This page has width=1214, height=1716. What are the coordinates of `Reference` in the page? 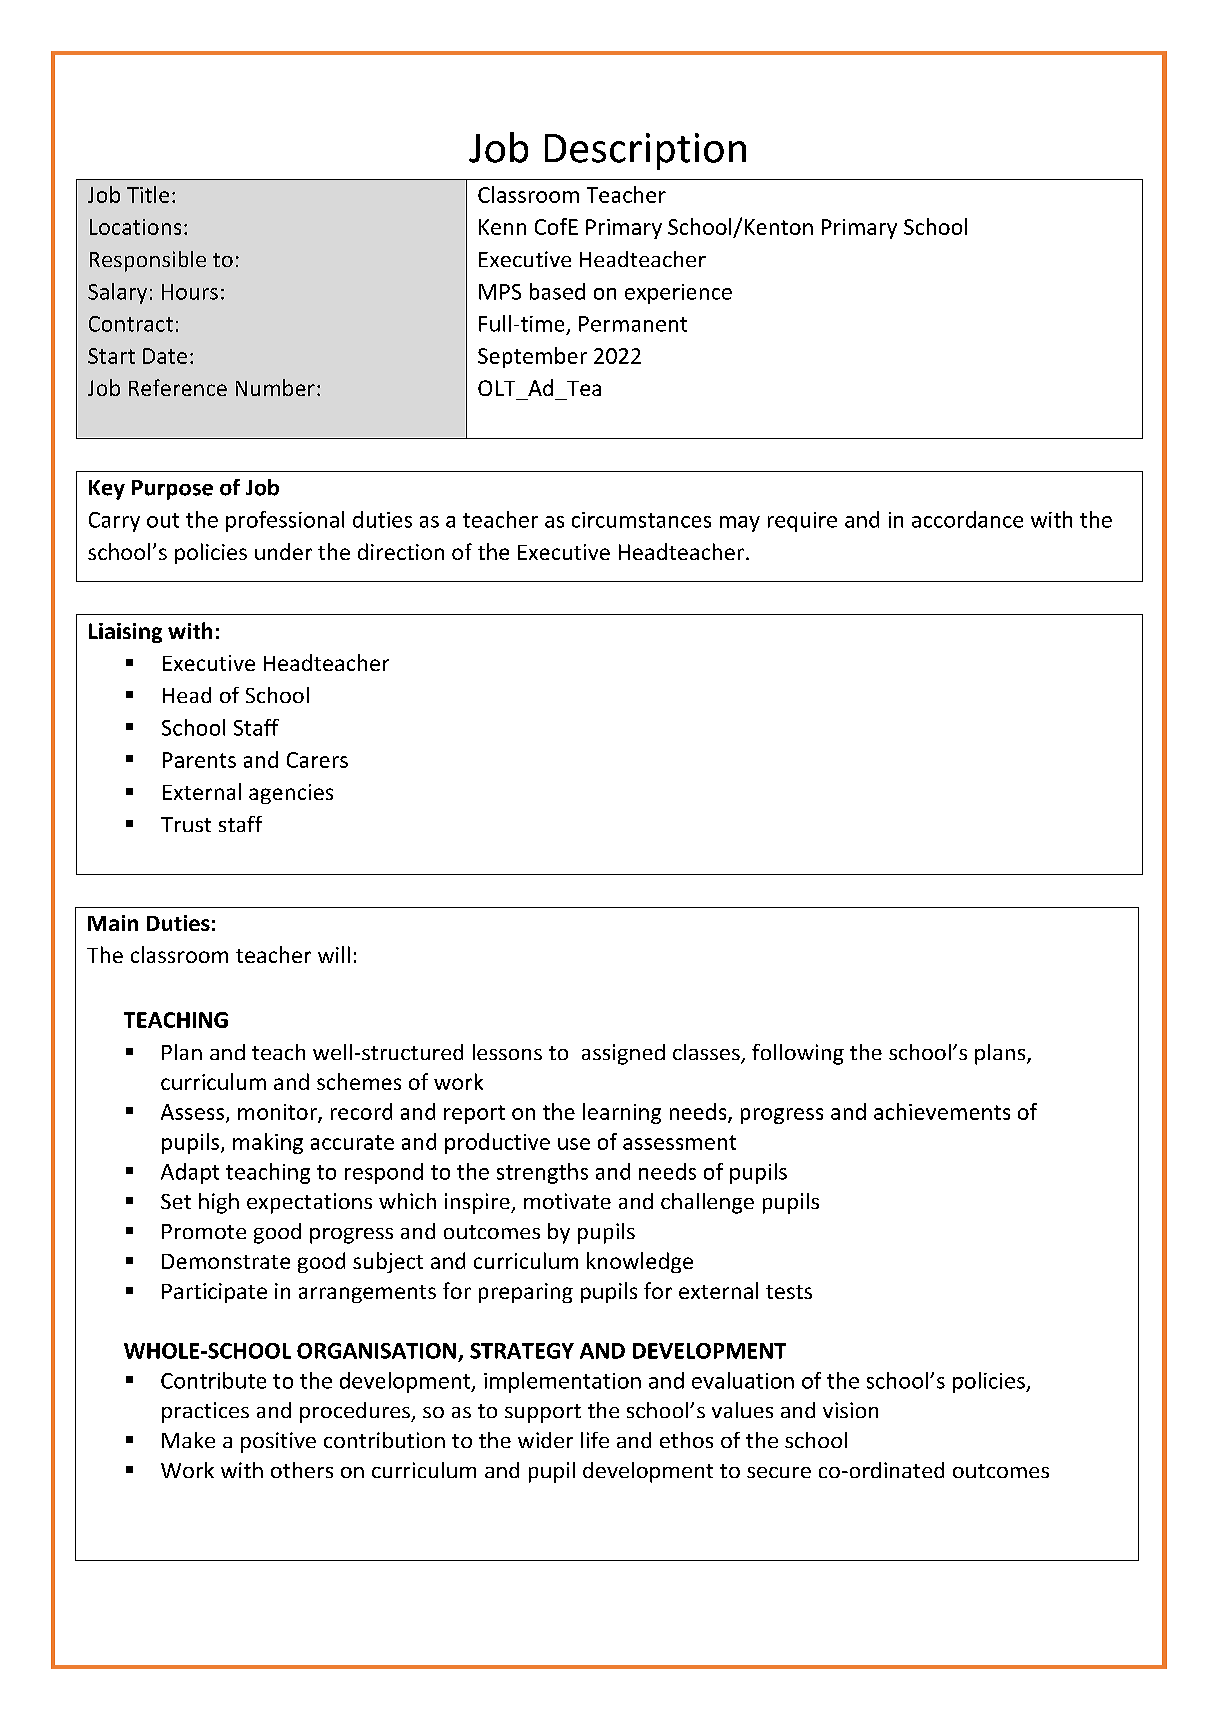 It's located at (178, 387).
